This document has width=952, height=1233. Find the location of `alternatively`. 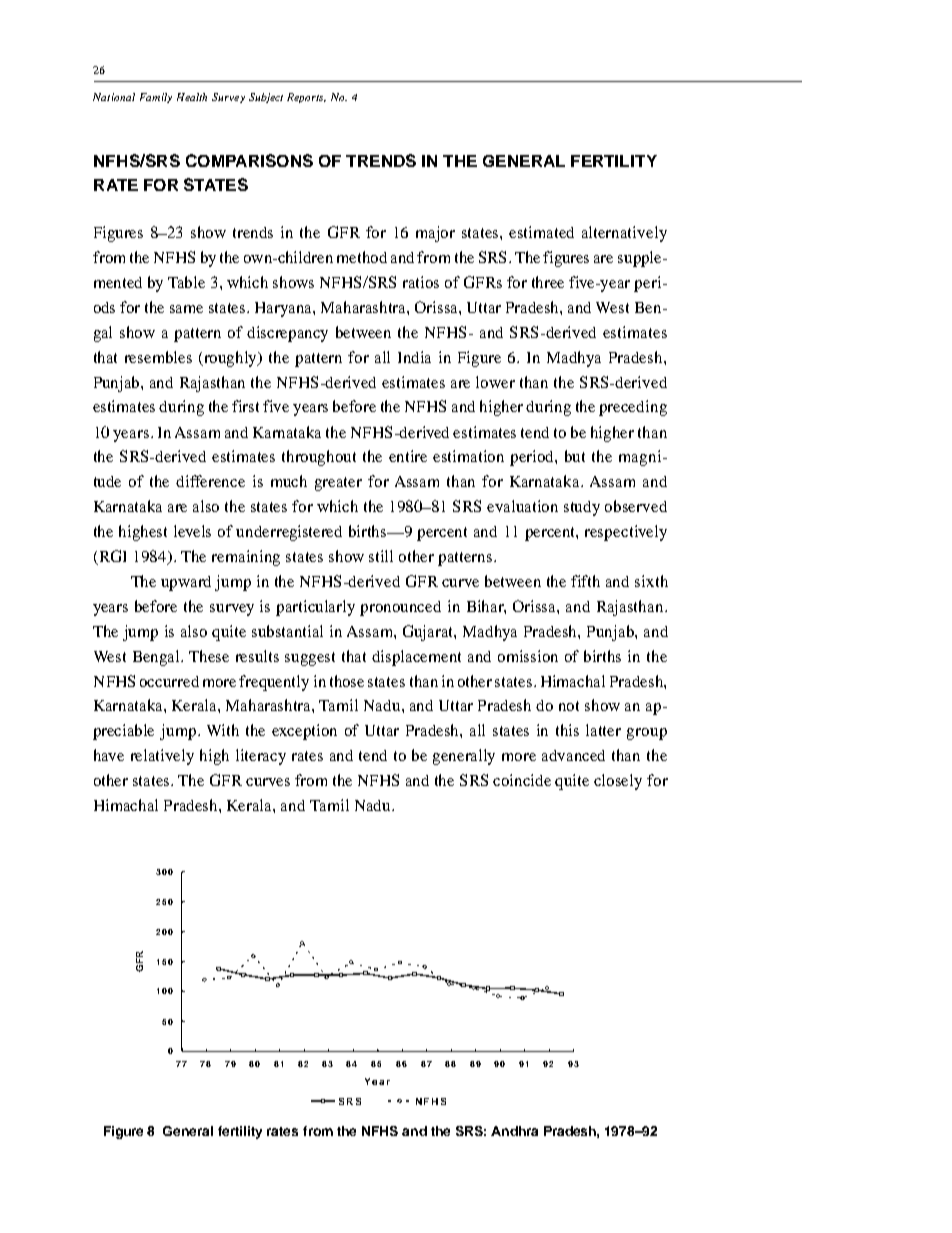

alternatively is located at coordinates (624, 234).
